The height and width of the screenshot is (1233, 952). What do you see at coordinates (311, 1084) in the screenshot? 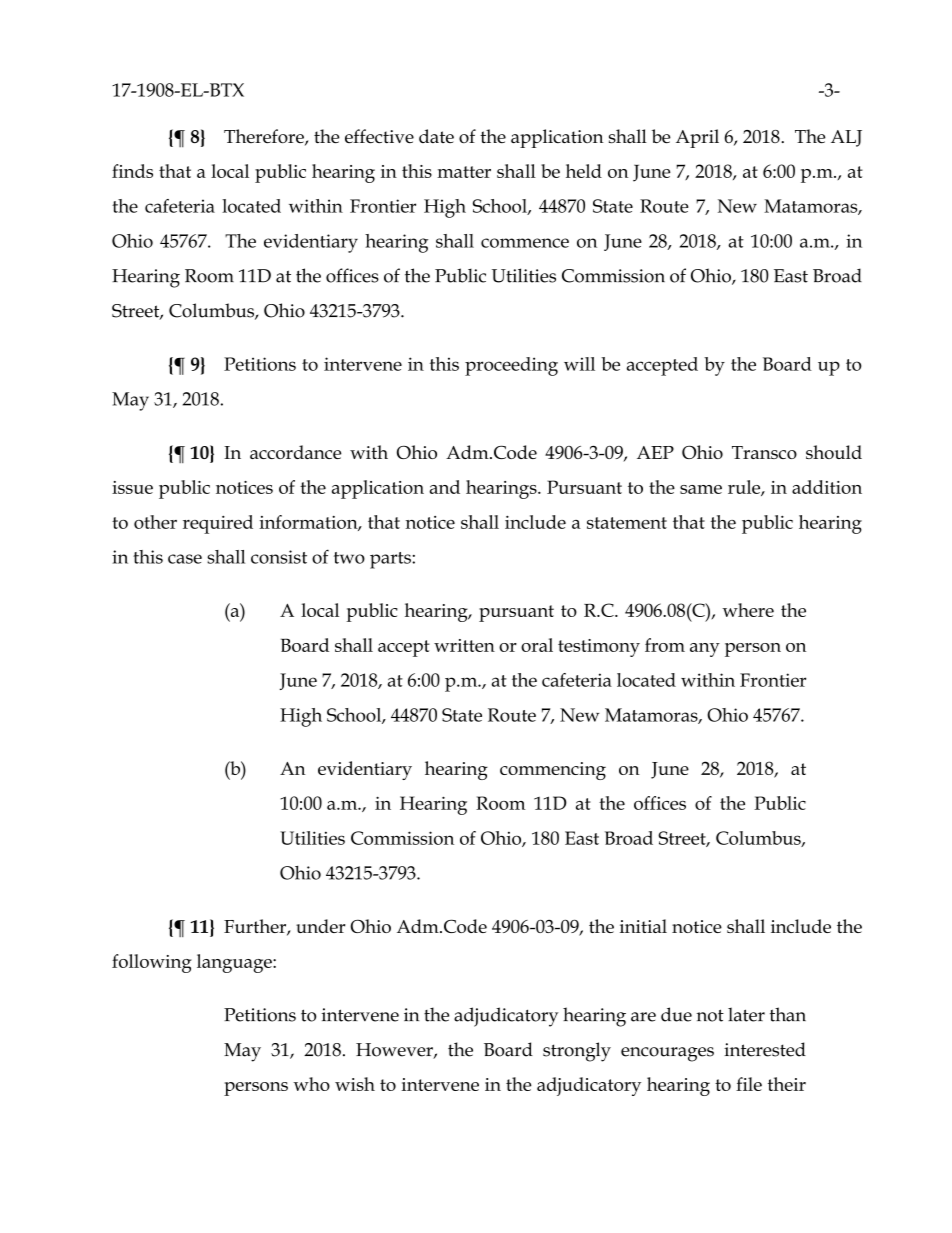
I see `who` at bounding box center [311, 1084].
